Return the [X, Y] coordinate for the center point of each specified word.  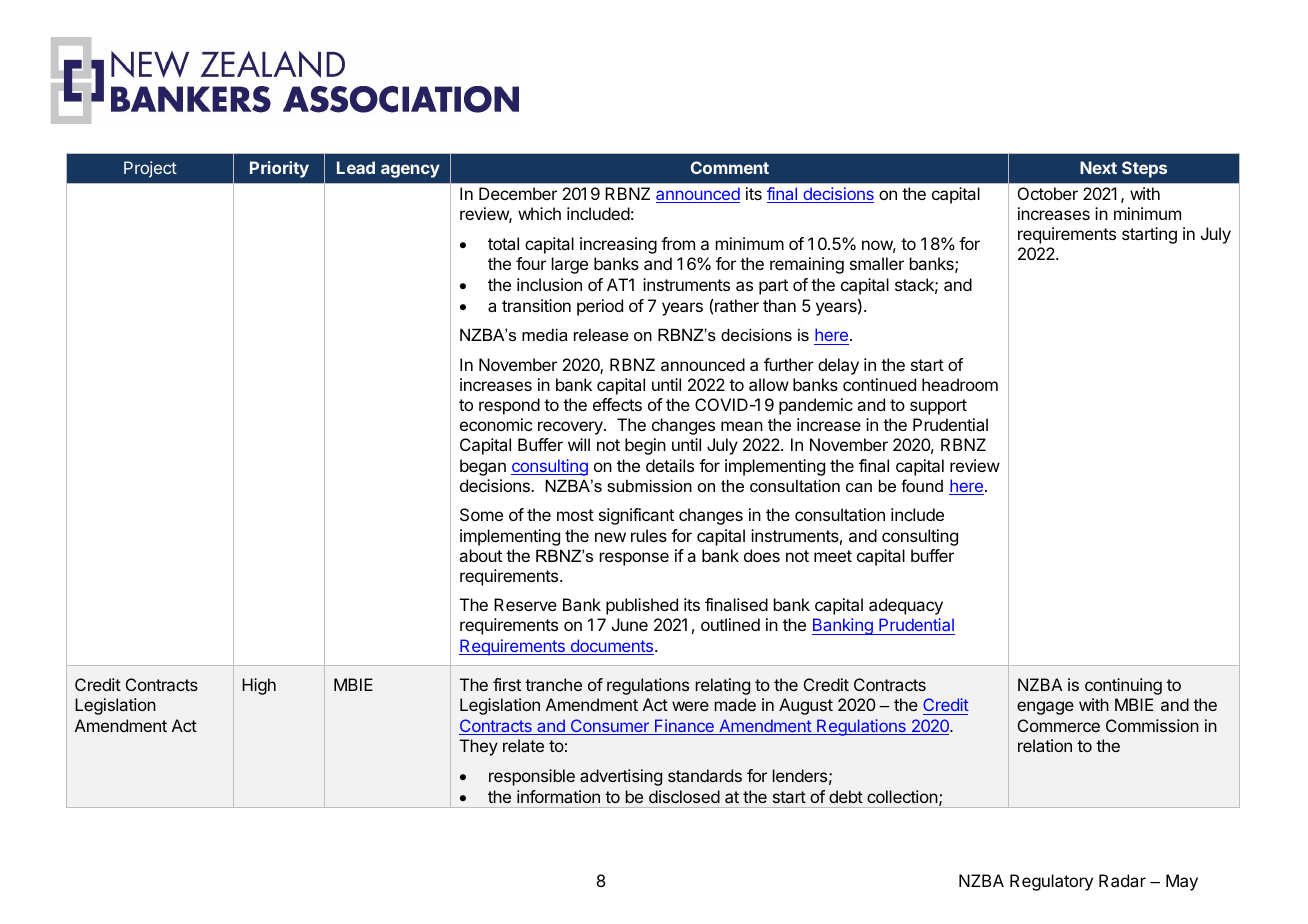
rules [649, 535]
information [558, 796]
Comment [730, 167]
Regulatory [1051, 882]
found [922, 485]
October [1048, 193]
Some [481, 514]
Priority [279, 169]
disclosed [684, 796]
